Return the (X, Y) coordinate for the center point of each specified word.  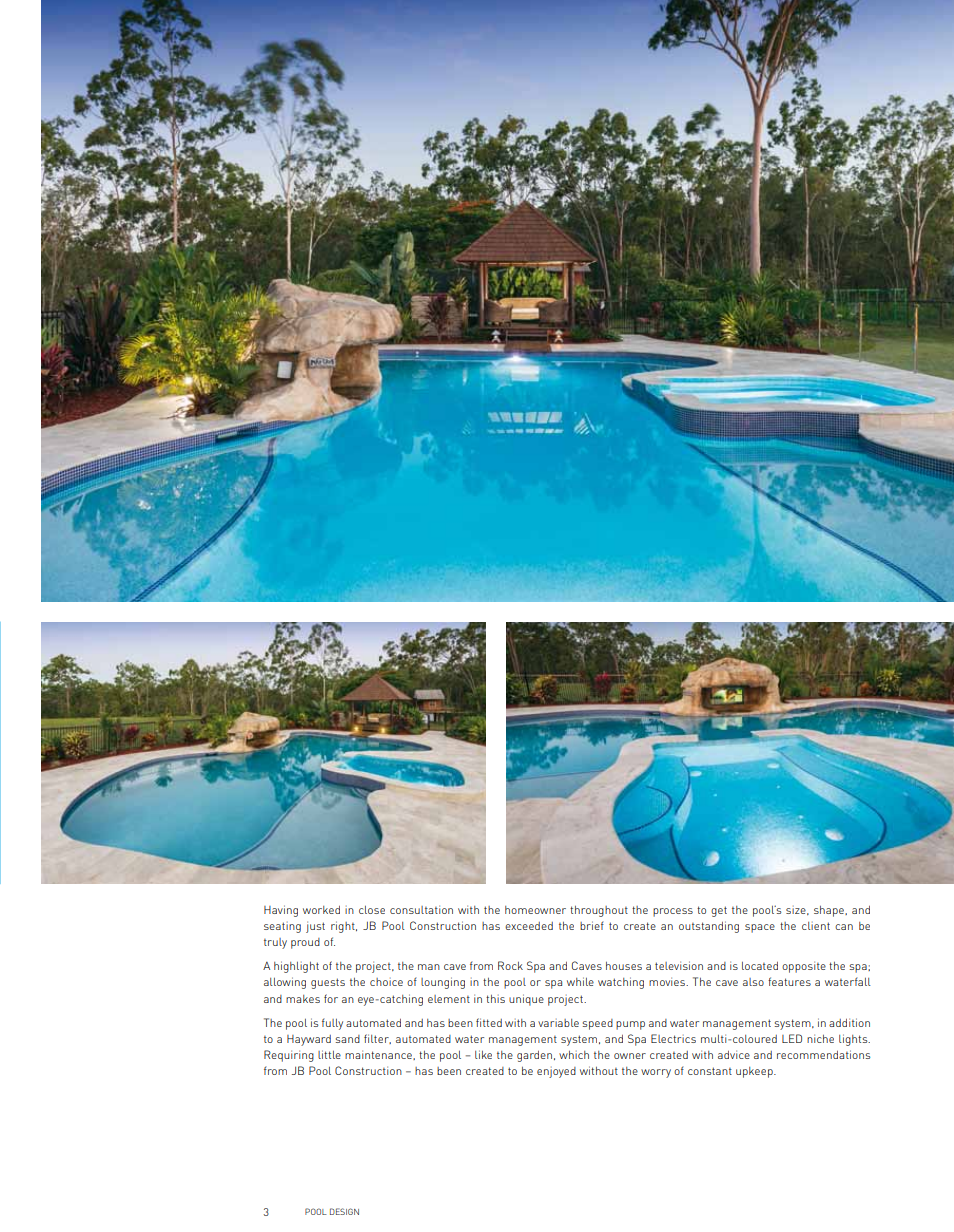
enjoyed (556, 1072)
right (344, 927)
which (574, 1055)
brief (592, 925)
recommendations (823, 1054)
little (329, 1054)
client (816, 926)
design (344, 1211)
